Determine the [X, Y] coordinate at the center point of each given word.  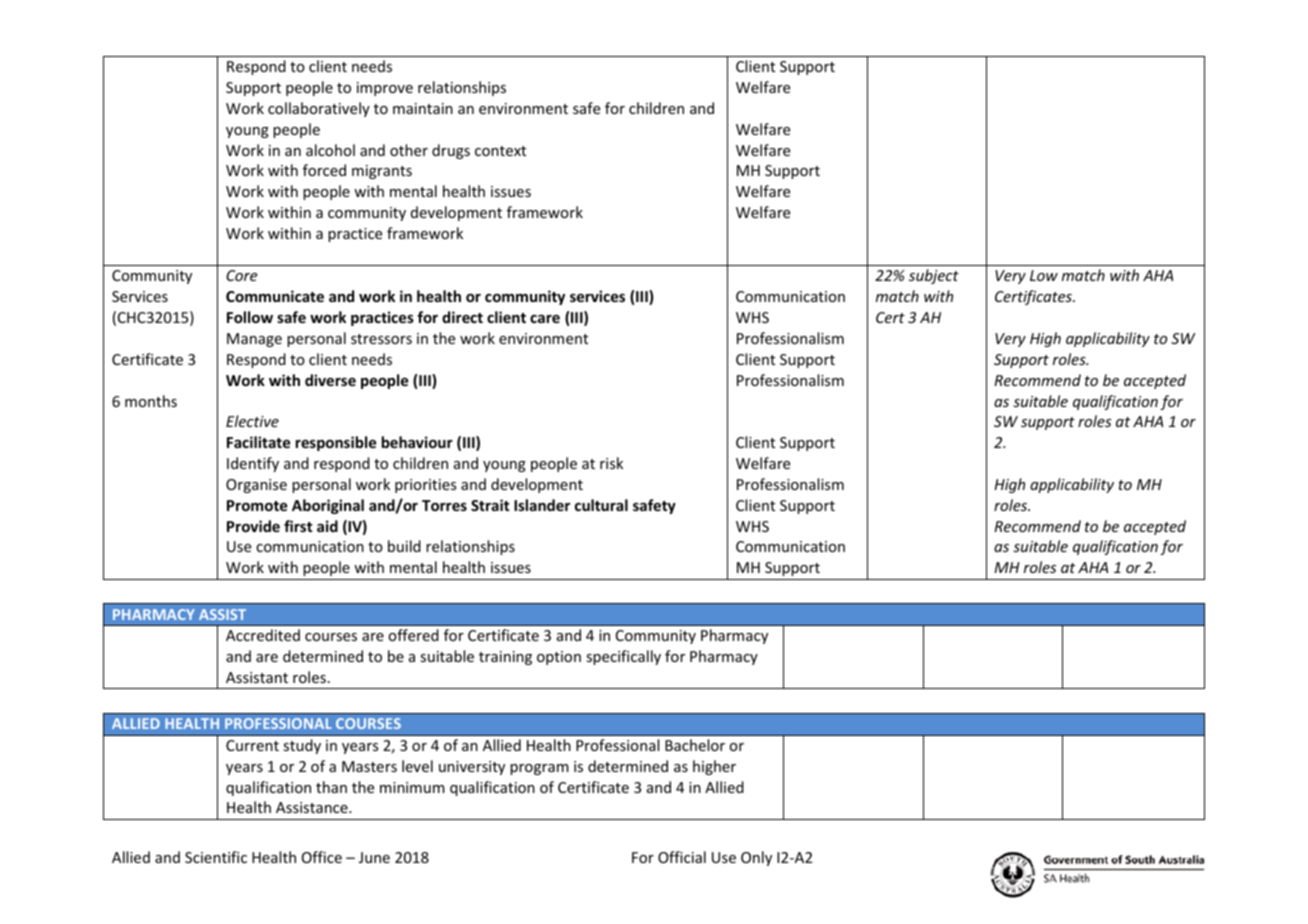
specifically [623, 657]
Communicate [275, 296]
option [559, 658]
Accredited [263, 635]
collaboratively [319, 109]
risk [611, 463]
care [545, 318]
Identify [253, 464]
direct [462, 317]
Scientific [216, 857]
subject [934, 276]
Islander [542, 505]
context [500, 151]
